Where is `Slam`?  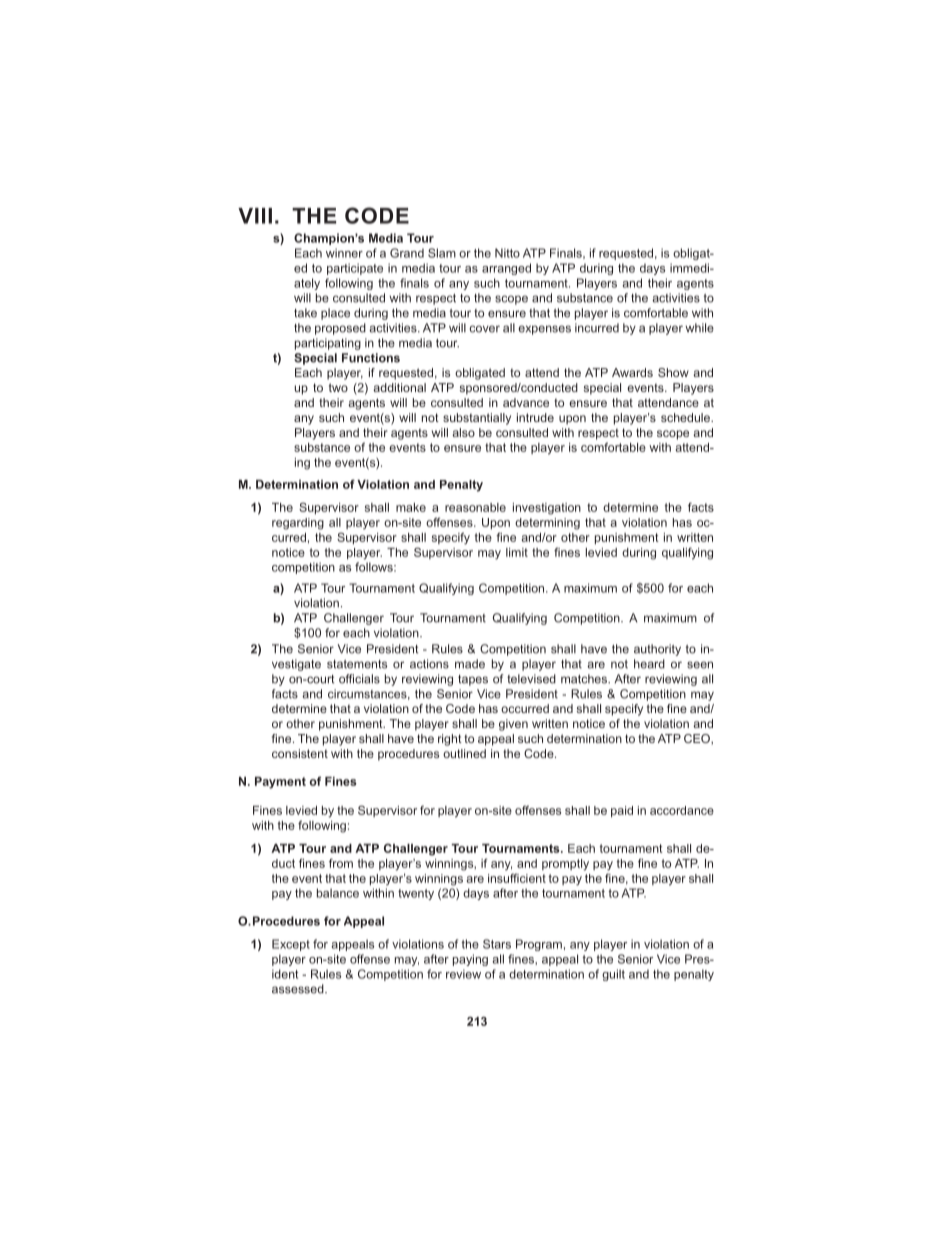
Slam is located at coordinates (442, 253).
